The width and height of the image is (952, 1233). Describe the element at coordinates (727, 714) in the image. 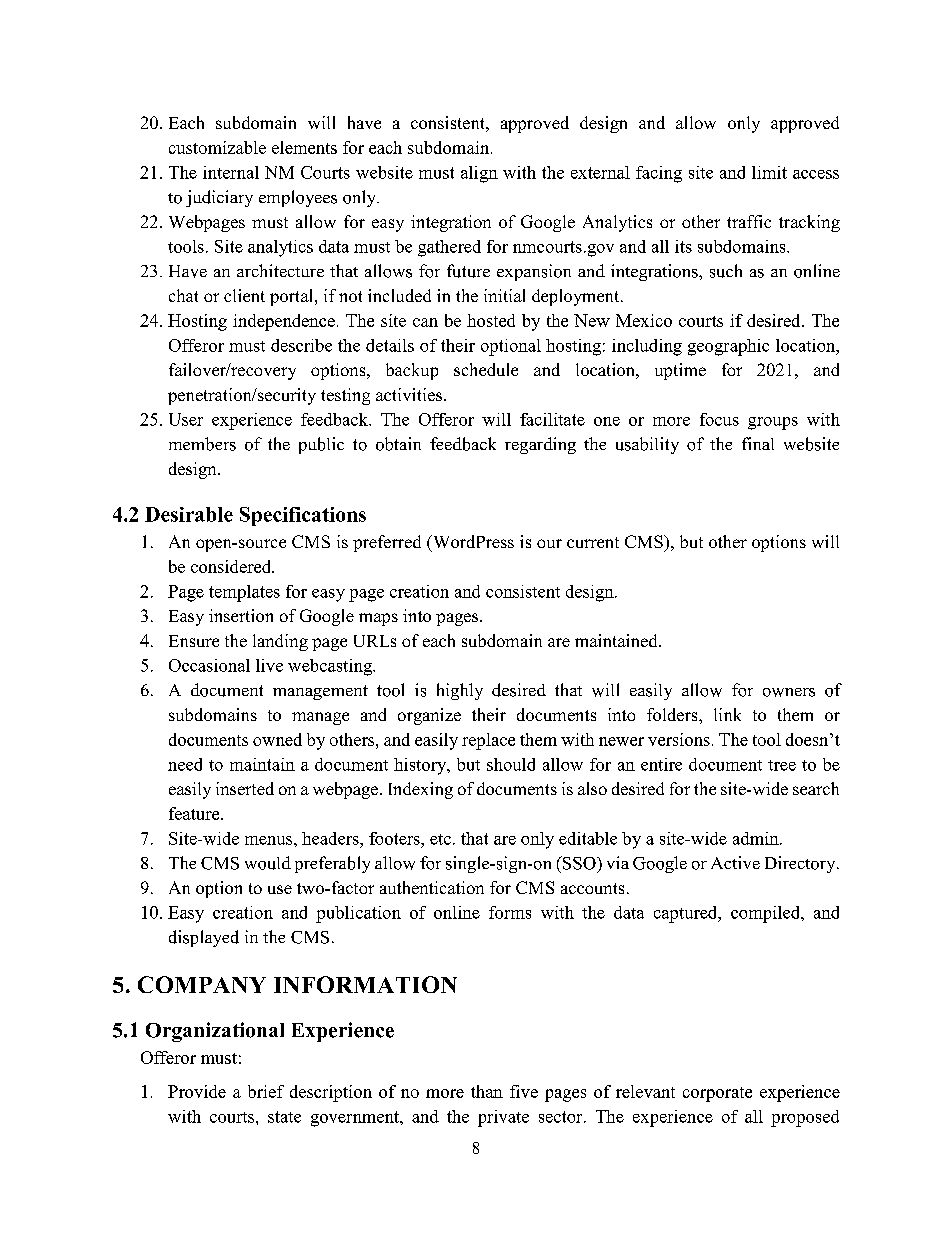

I see `link` at that location.
